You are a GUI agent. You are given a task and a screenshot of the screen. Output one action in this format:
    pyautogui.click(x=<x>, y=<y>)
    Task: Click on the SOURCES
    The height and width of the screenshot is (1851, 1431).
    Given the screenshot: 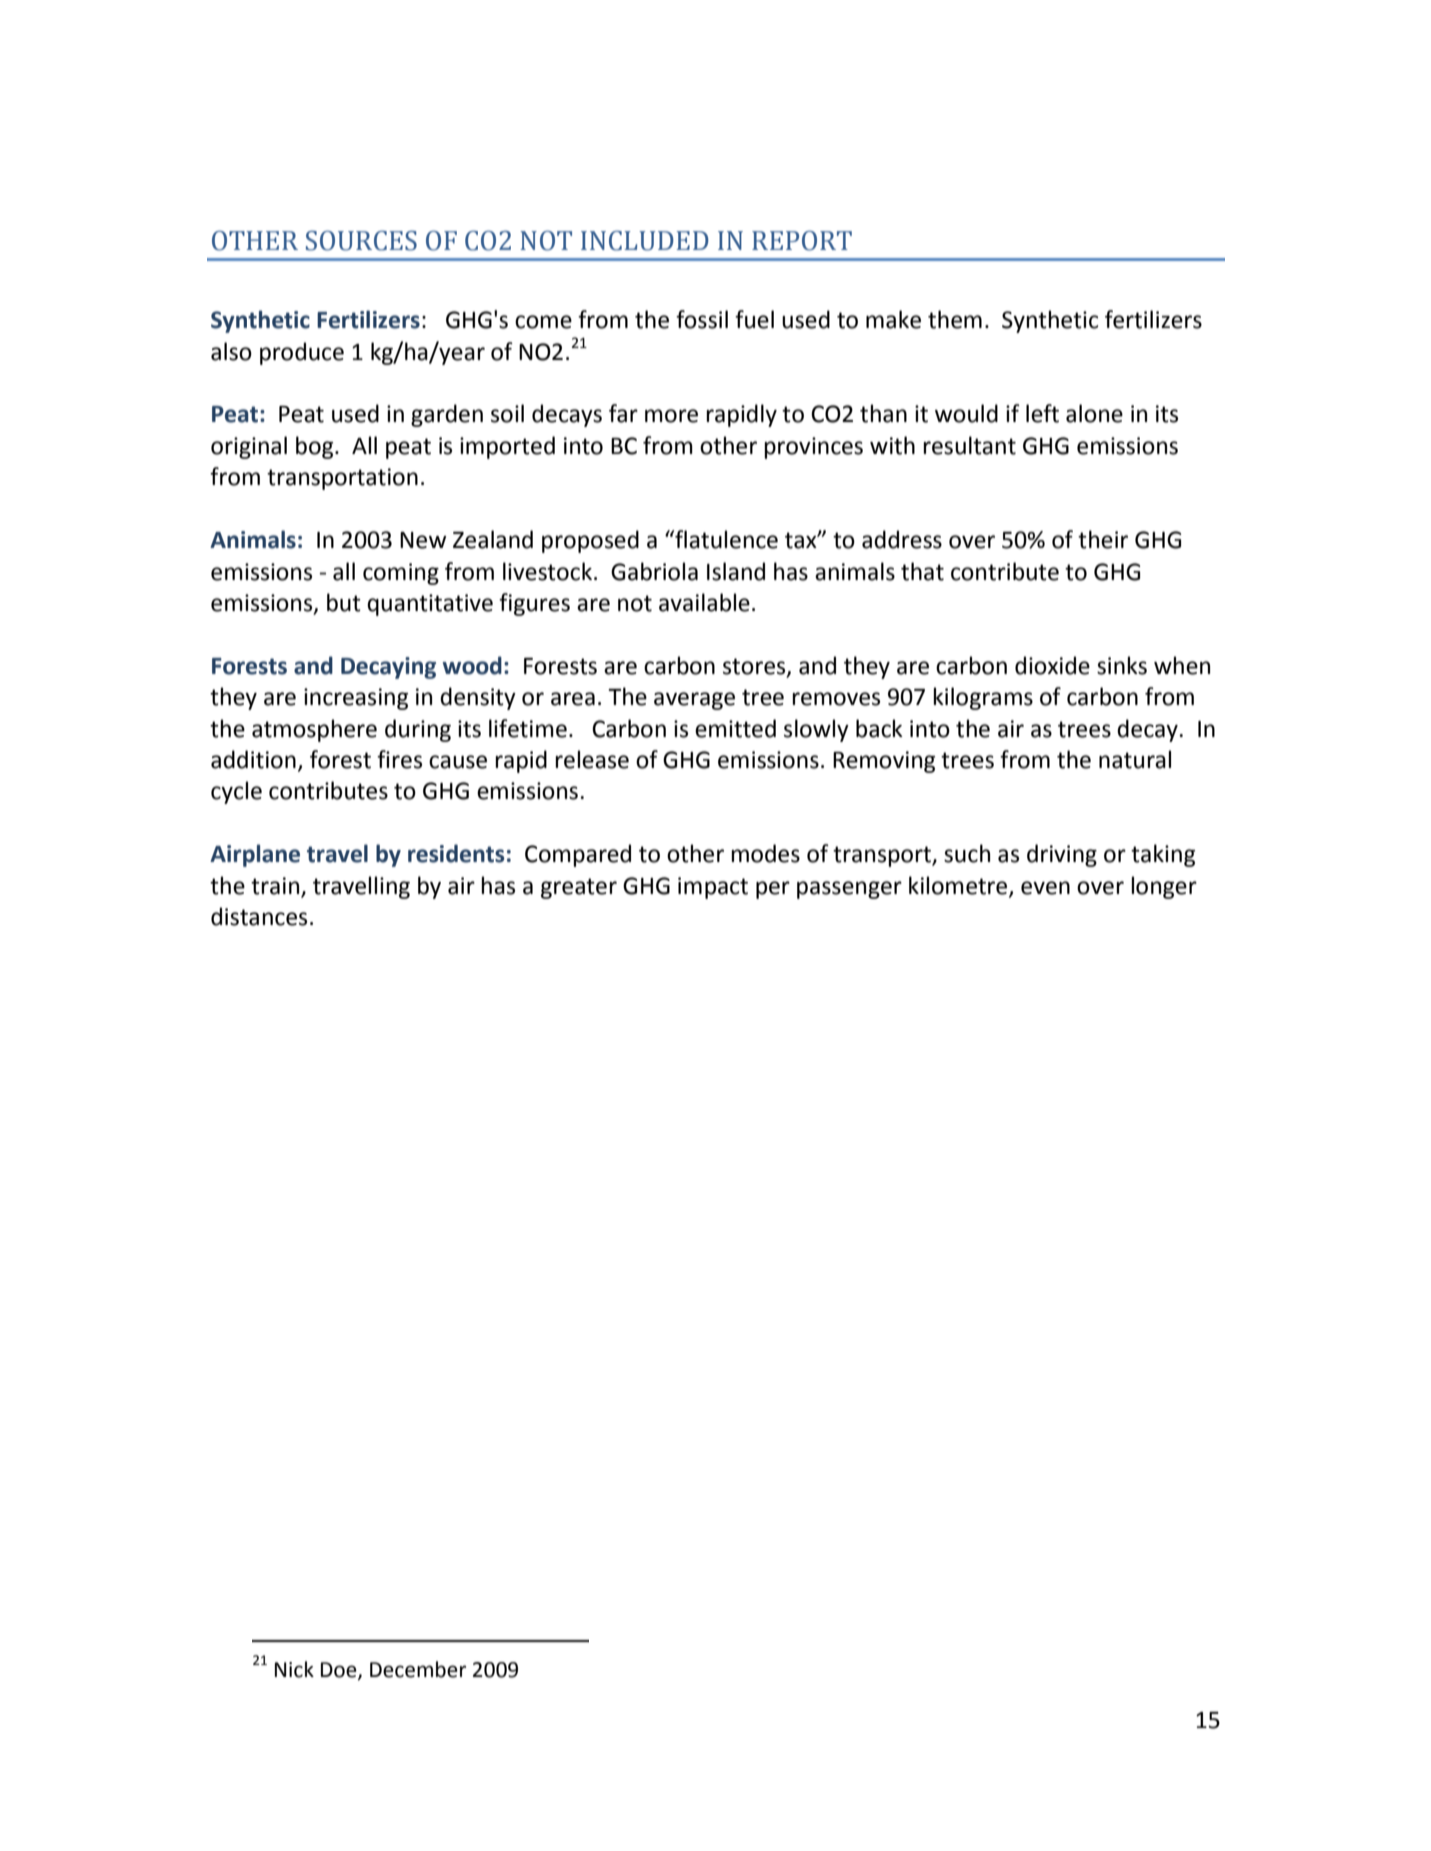 What is the action you would take?
    pyautogui.click(x=361, y=241)
